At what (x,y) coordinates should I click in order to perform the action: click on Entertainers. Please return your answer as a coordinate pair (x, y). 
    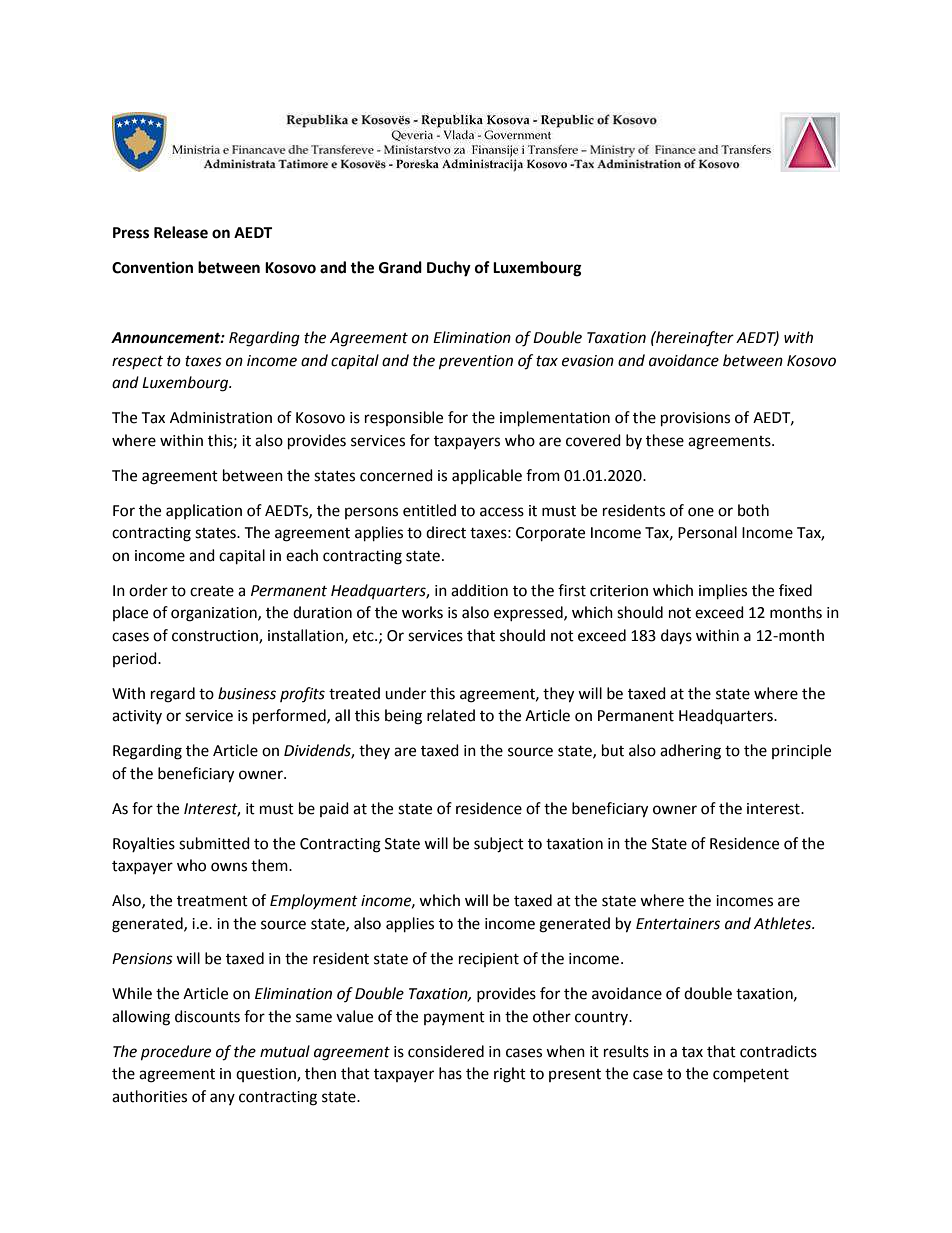
    Looking at the image, I should click on (678, 924).
